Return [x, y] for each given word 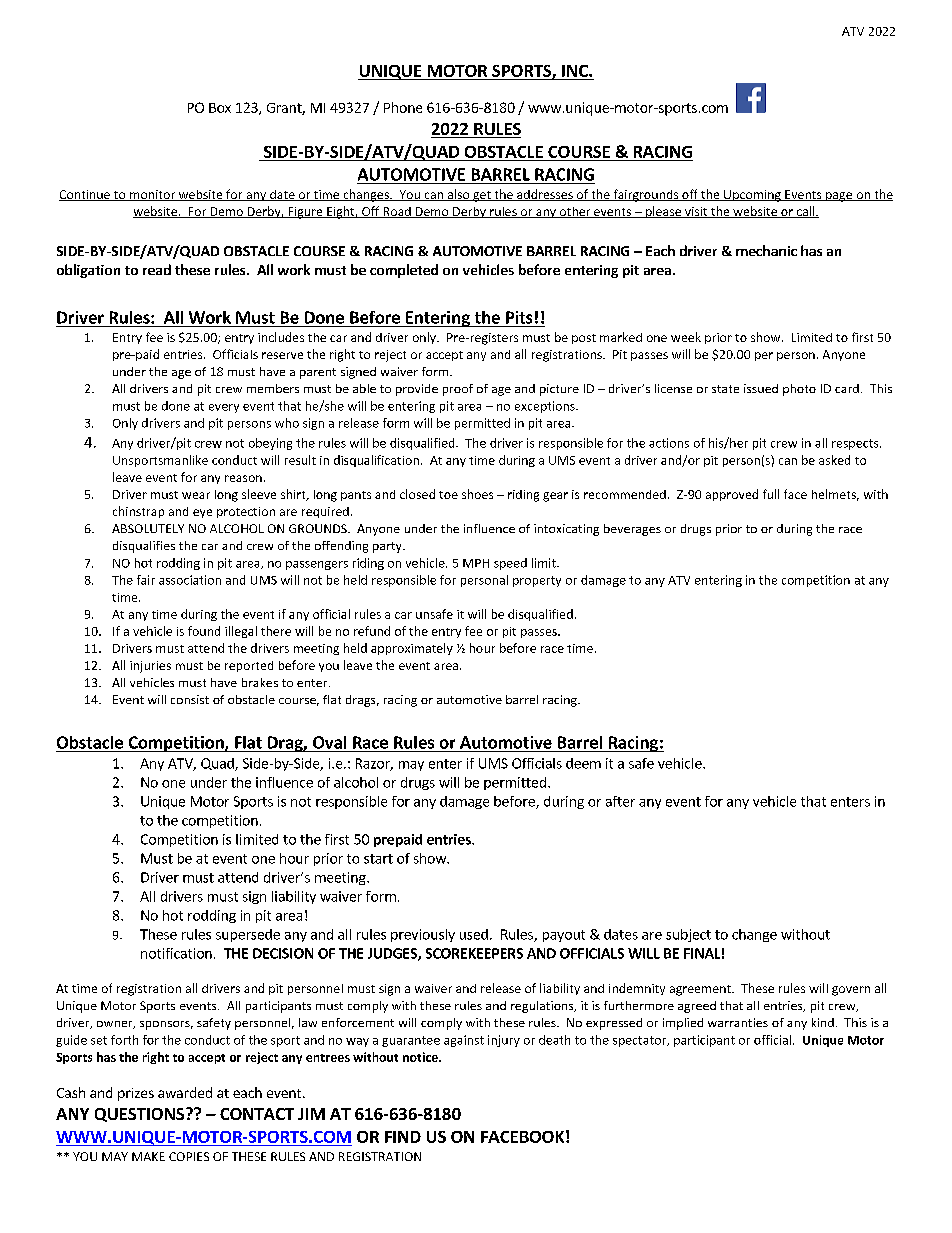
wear [196, 495]
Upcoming [752, 196]
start [378, 859]
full [771, 494]
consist [190, 699]
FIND [403, 1137]
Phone [403, 107]
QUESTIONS [139, 1115]
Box [220, 108]
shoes [477, 494]
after [620, 801]
